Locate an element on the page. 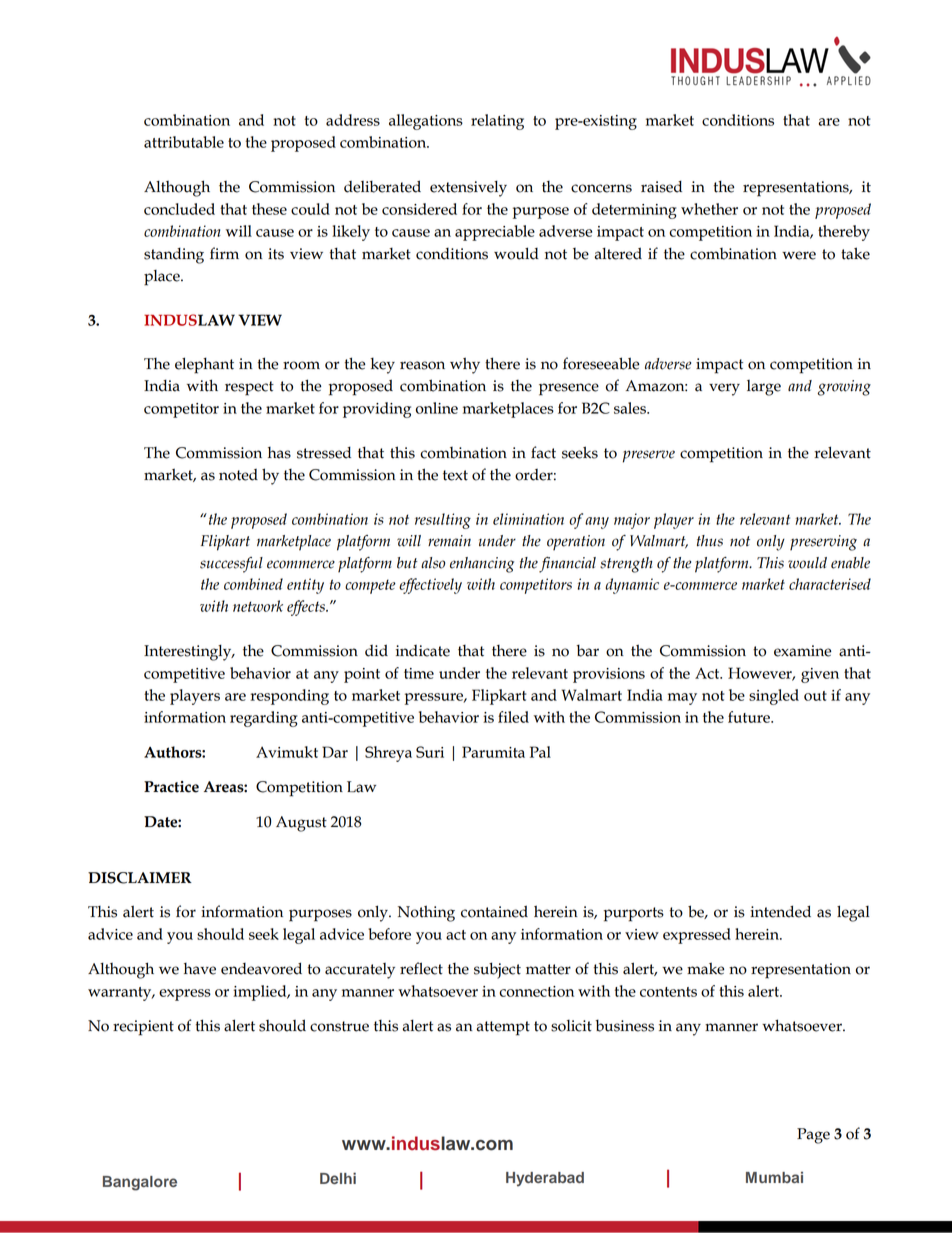 The image size is (952, 1233). whether is located at coordinates (709, 209).
